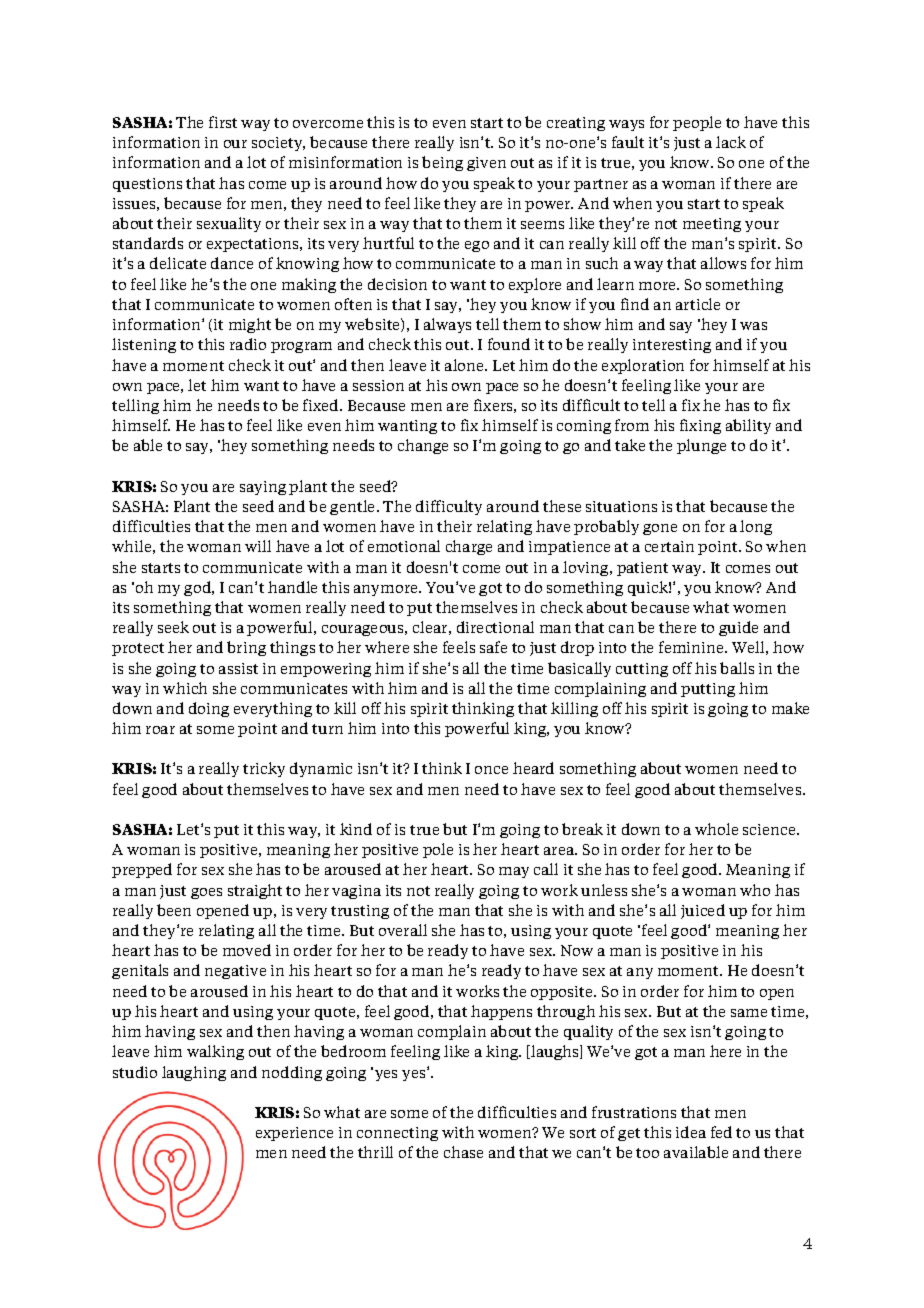 Image resolution: width=924 pixels, height=1308 pixels. What do you see at coordinates (731, 142) in the page?
I see `lack` at bounding box center [731, 142].
